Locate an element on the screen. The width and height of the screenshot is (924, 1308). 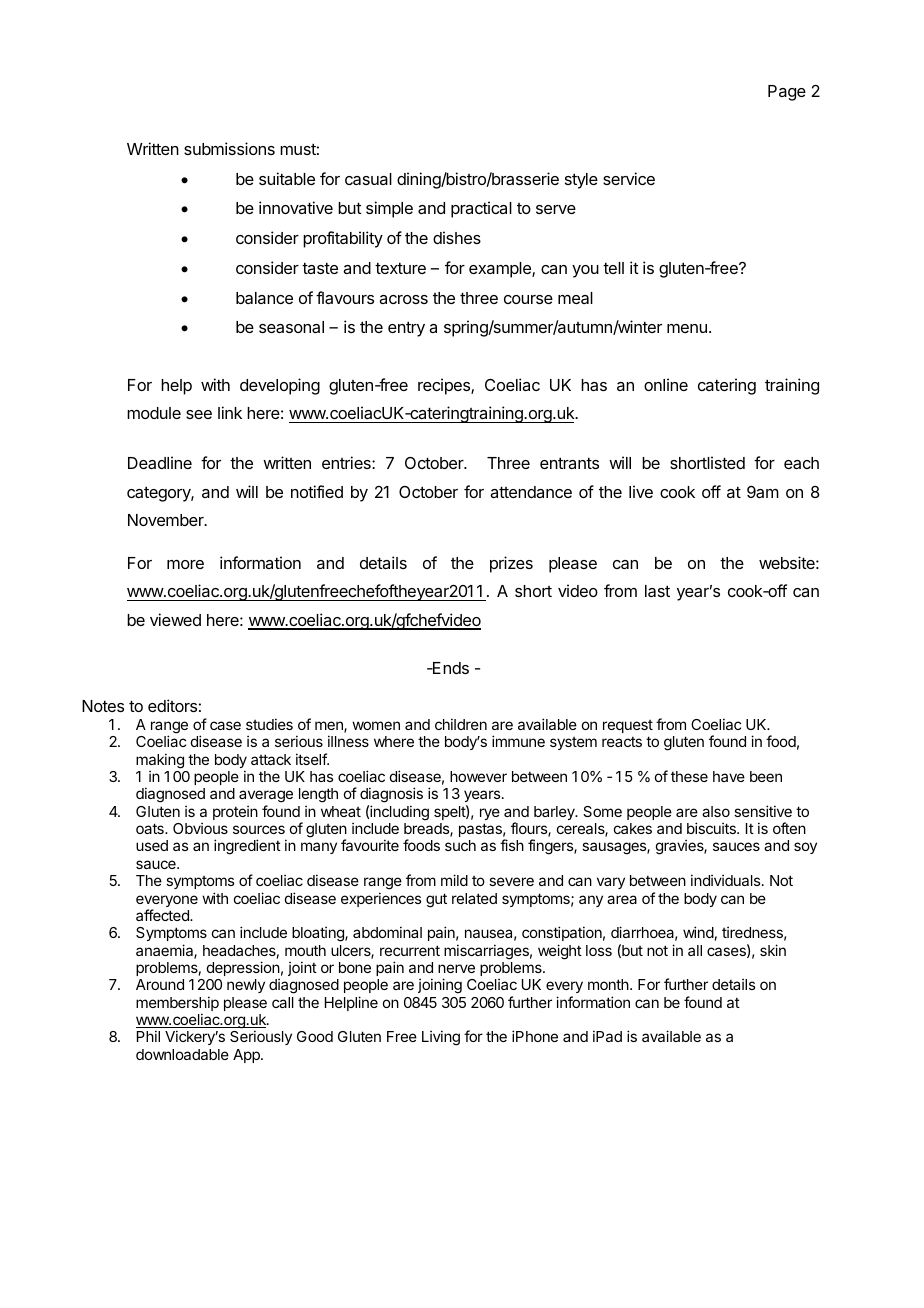
casual is located at coordinates (368, 179).
